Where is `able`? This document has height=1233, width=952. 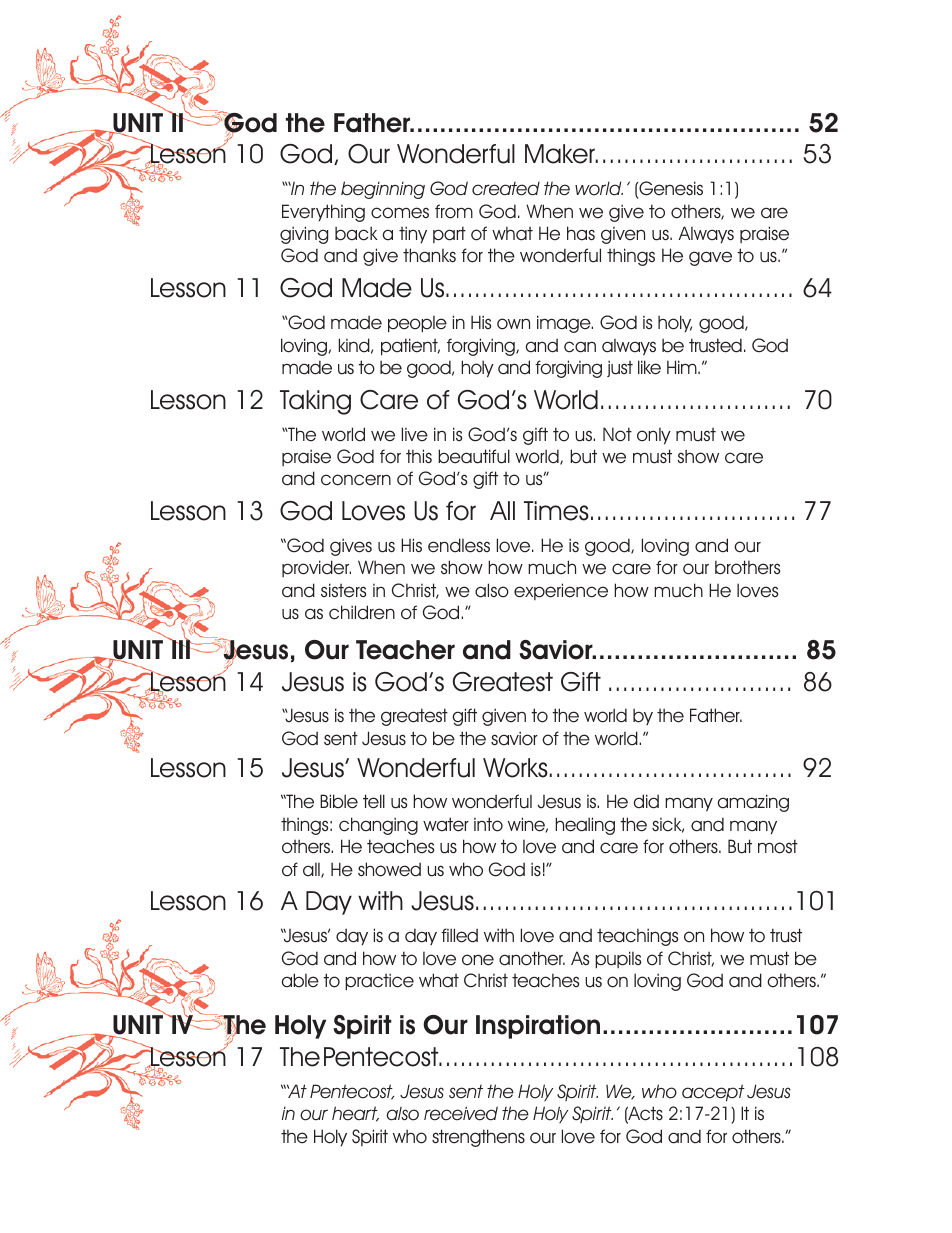 able is located at coordinates (300, 980).
